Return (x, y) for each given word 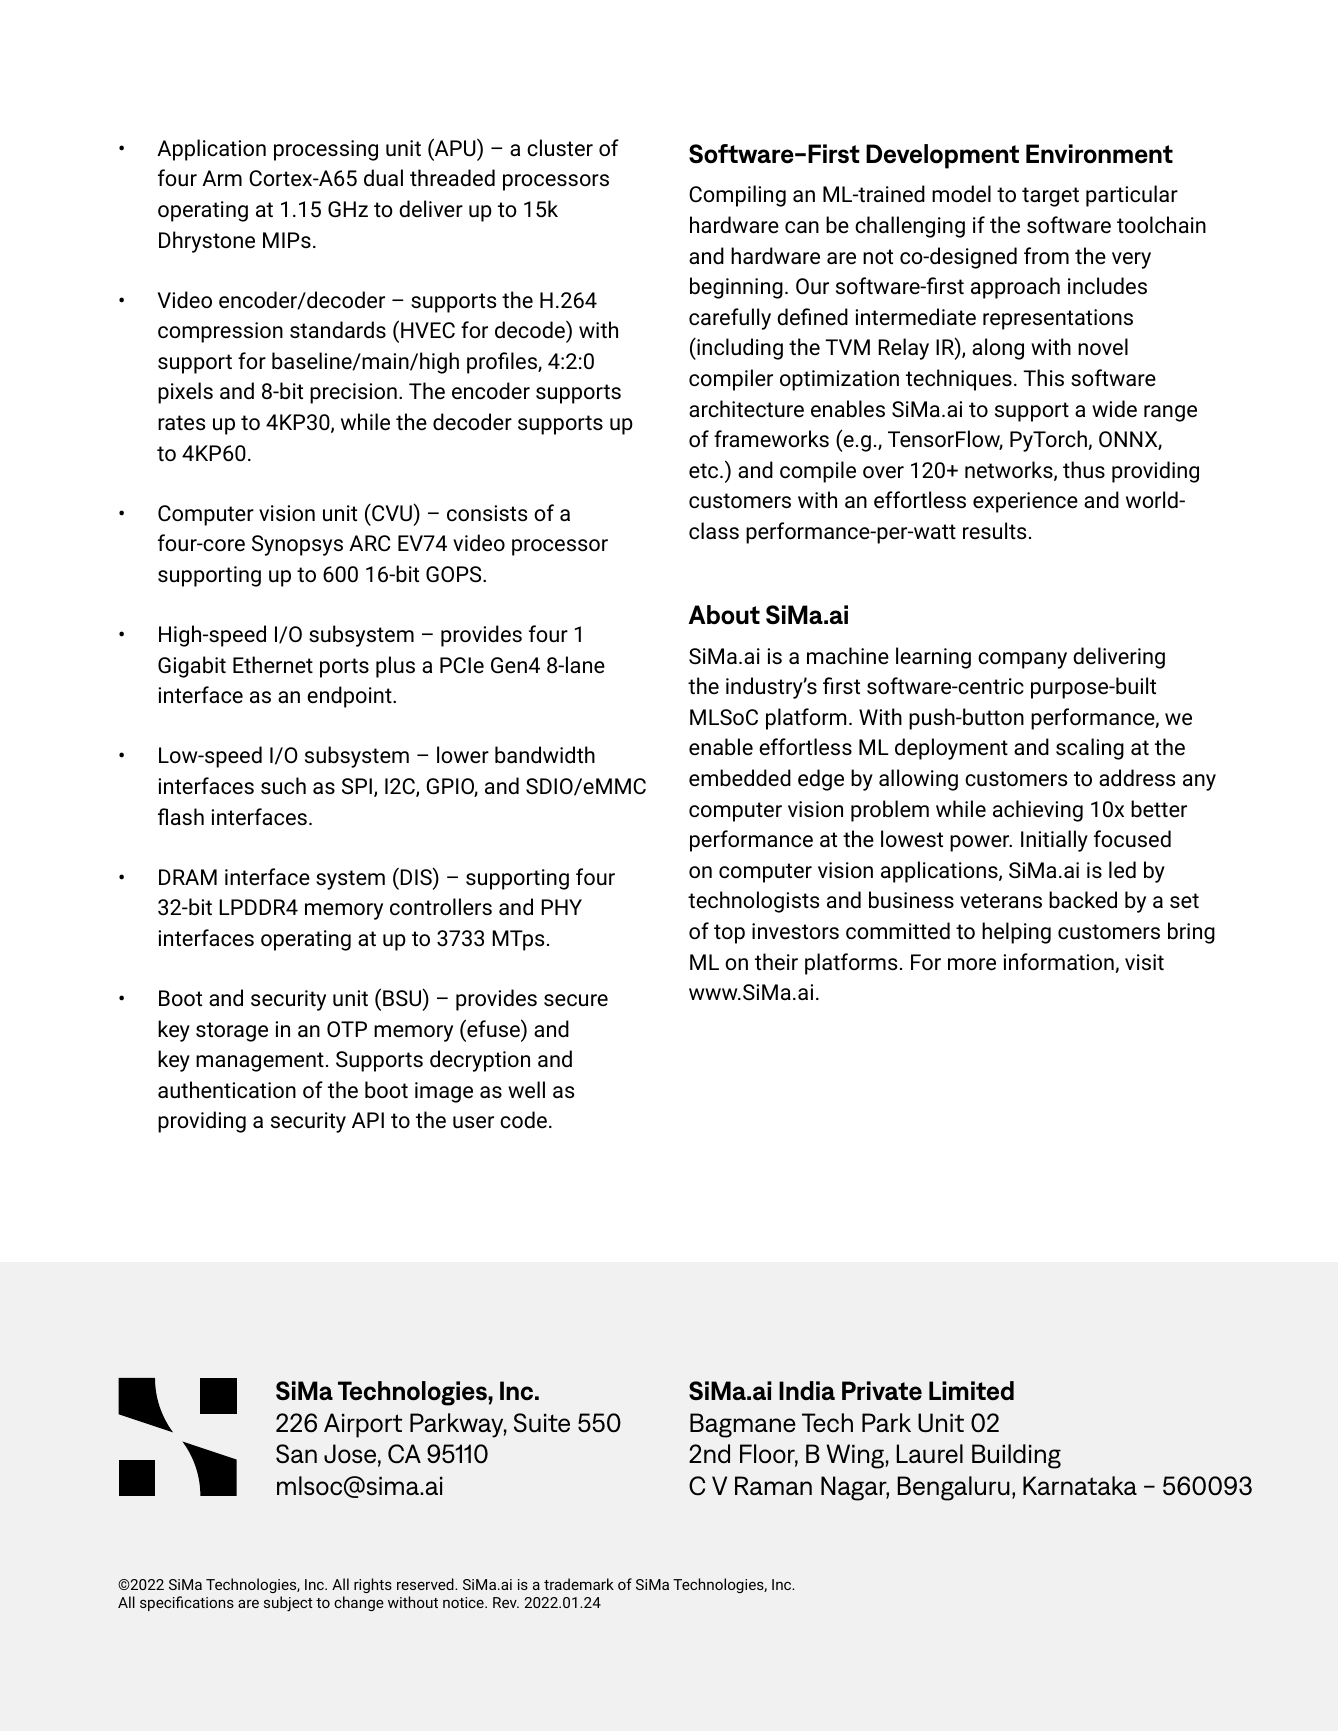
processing (326, 150)
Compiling (737, 196)
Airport (363, 1425)
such (283, 786)
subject (288, 1604)
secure (576, 1000)
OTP (347, 1029)
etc (705, 471)
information (1058, 962)
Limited (971, 1390)
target (1050, 197)
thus (1084, 470)
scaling (1090, 749)
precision (353, 393)
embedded (740, 778)
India (807, 1390)
